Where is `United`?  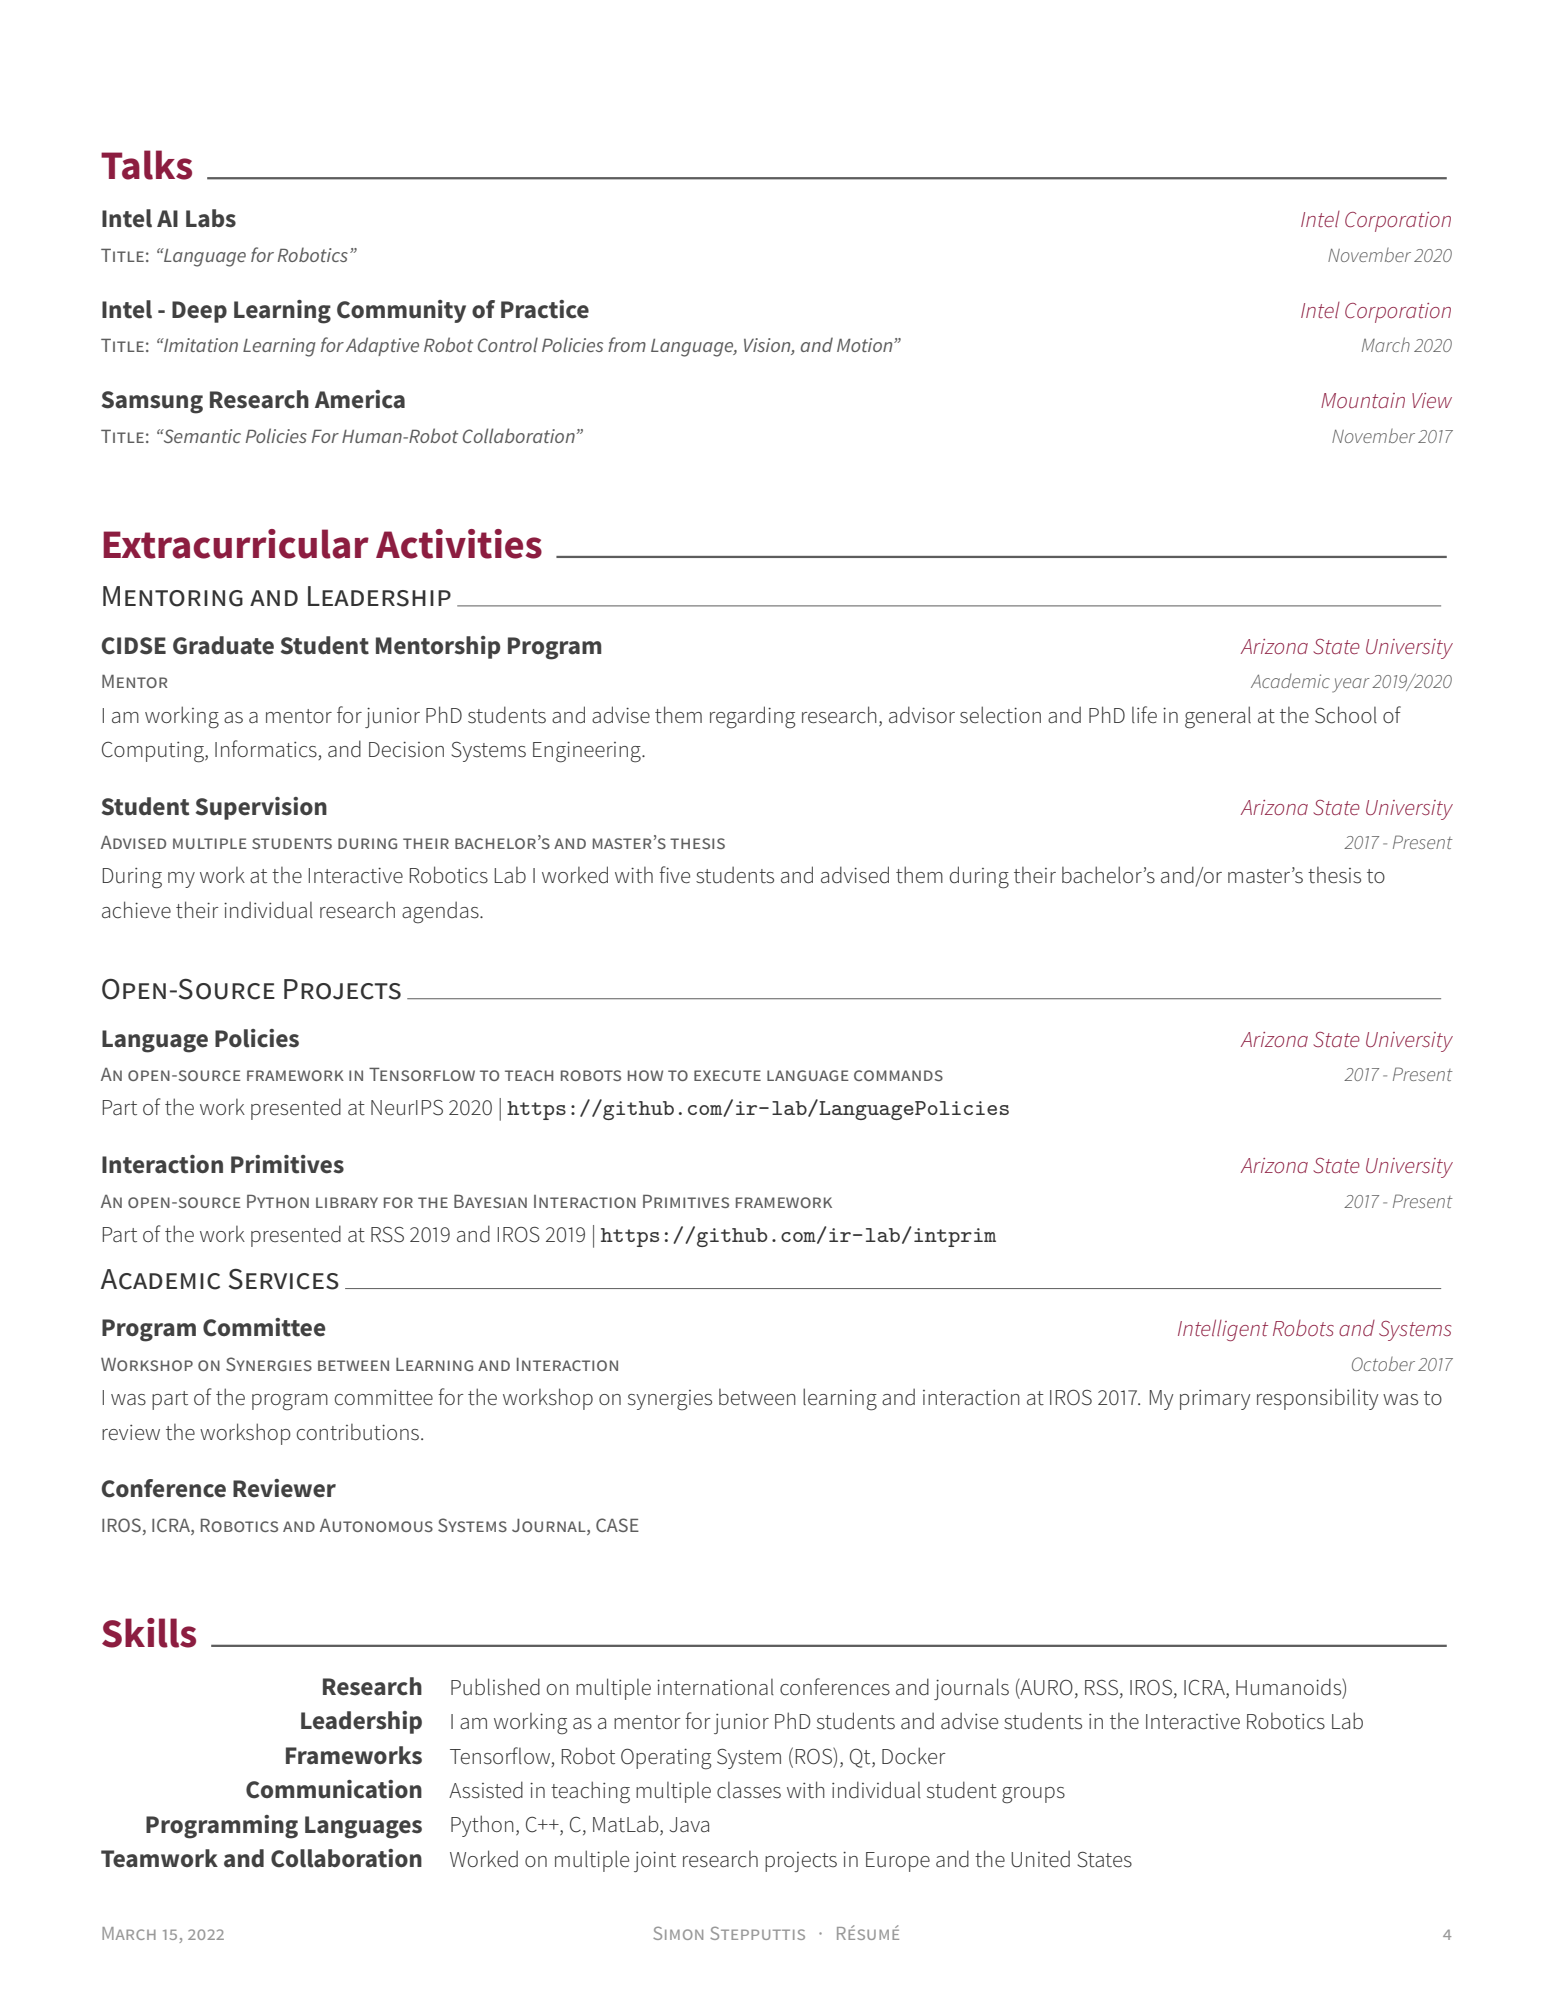 United is located at coordinates (1040, 1859).
